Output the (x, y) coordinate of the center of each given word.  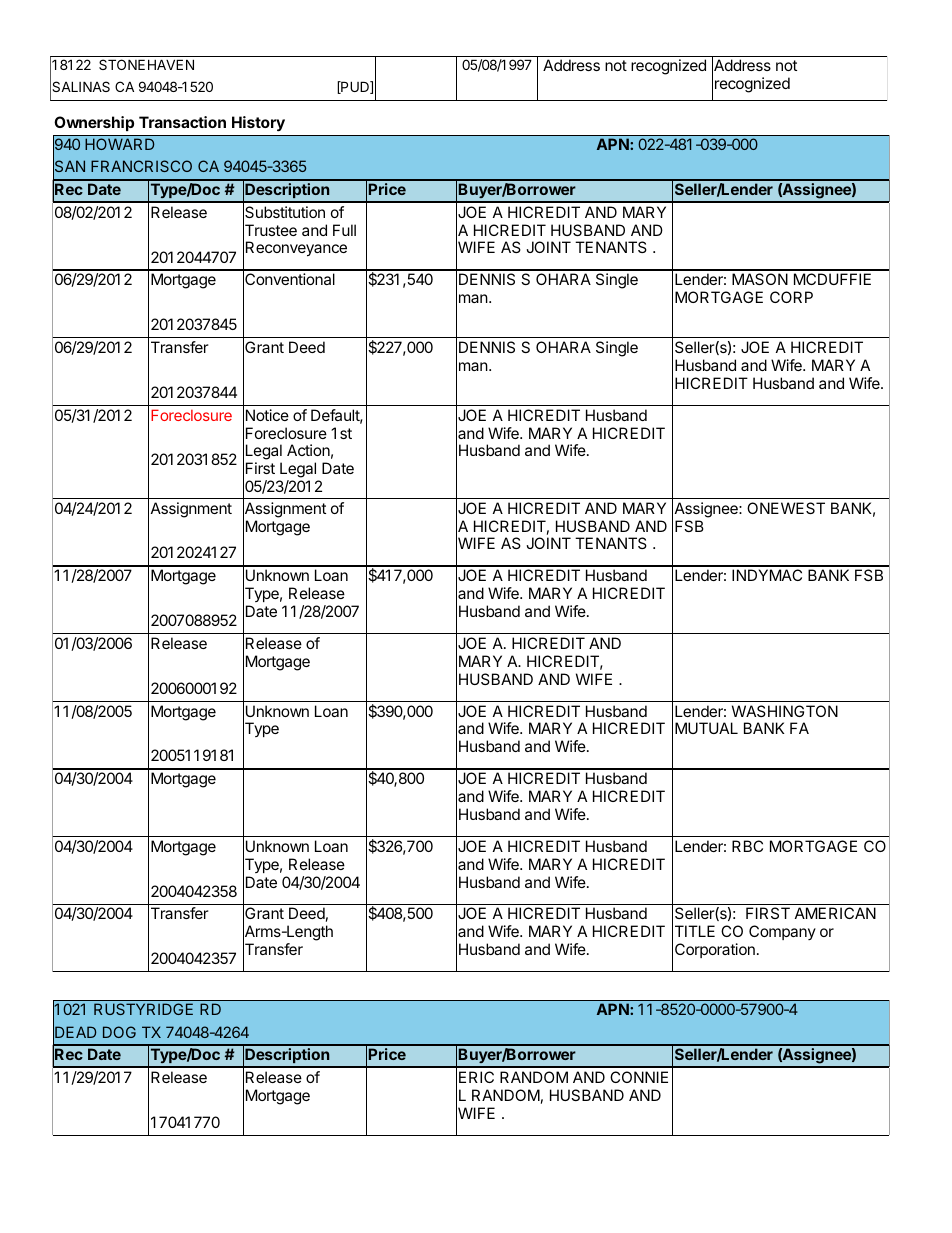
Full (344, 230)
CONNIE (639, 1077)
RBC (747, 846)
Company (782, 932)
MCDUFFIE (832, 279)
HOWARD (120, 144)
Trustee (270, 230)
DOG (119, 1032)
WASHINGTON (785, 711)
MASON (760, 279)
